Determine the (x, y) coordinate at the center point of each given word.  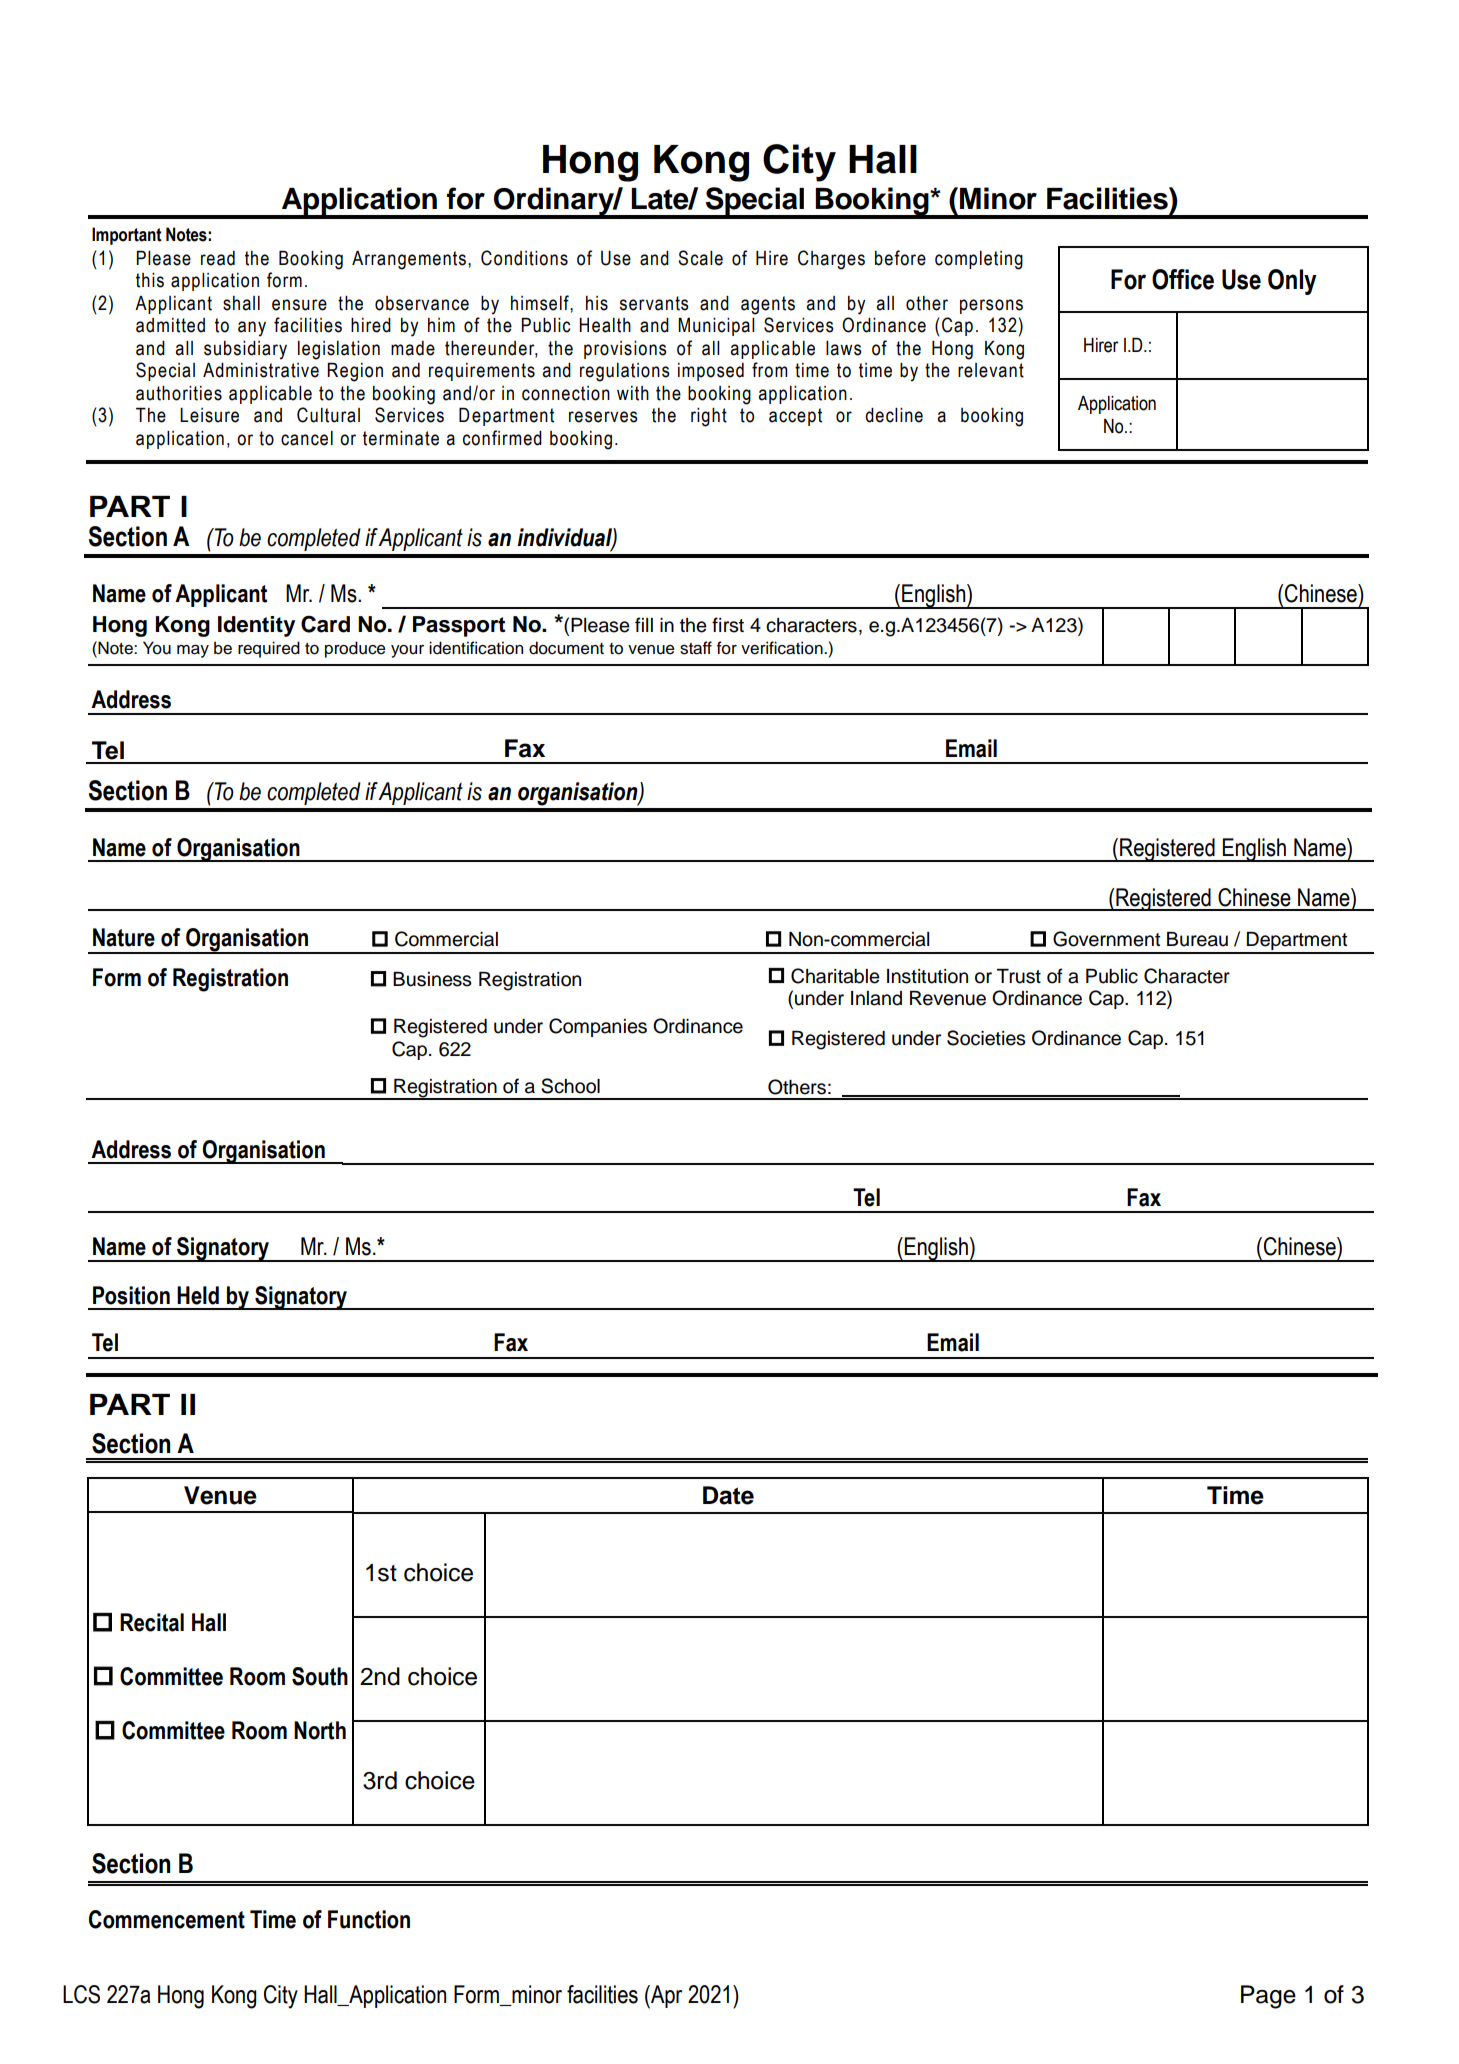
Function (369, 1919)
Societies (986, 1038)
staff (696, 648)
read (218, 258)
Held (198, 1295)
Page (1268, 1997)
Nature (124, 937)
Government (1106, 939)
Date (728, 1495)
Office (1183, 279)
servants (654, 303)
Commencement (167, 1919)
